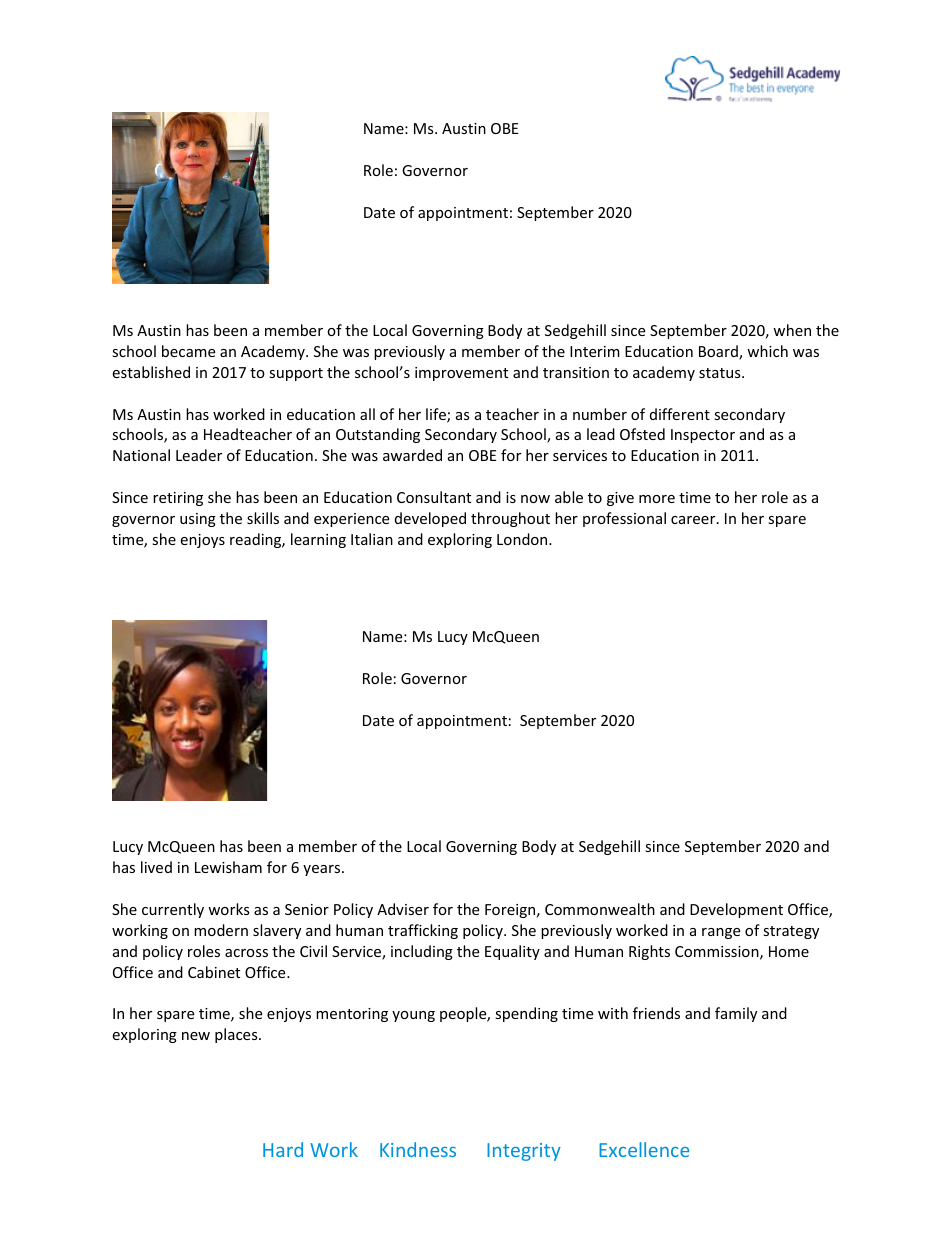 This screenshot has height=1233, width=952. What do you see at coordinates (624, 519) in the screenshot?
I see `professional` at bounding box center [624, 519].
